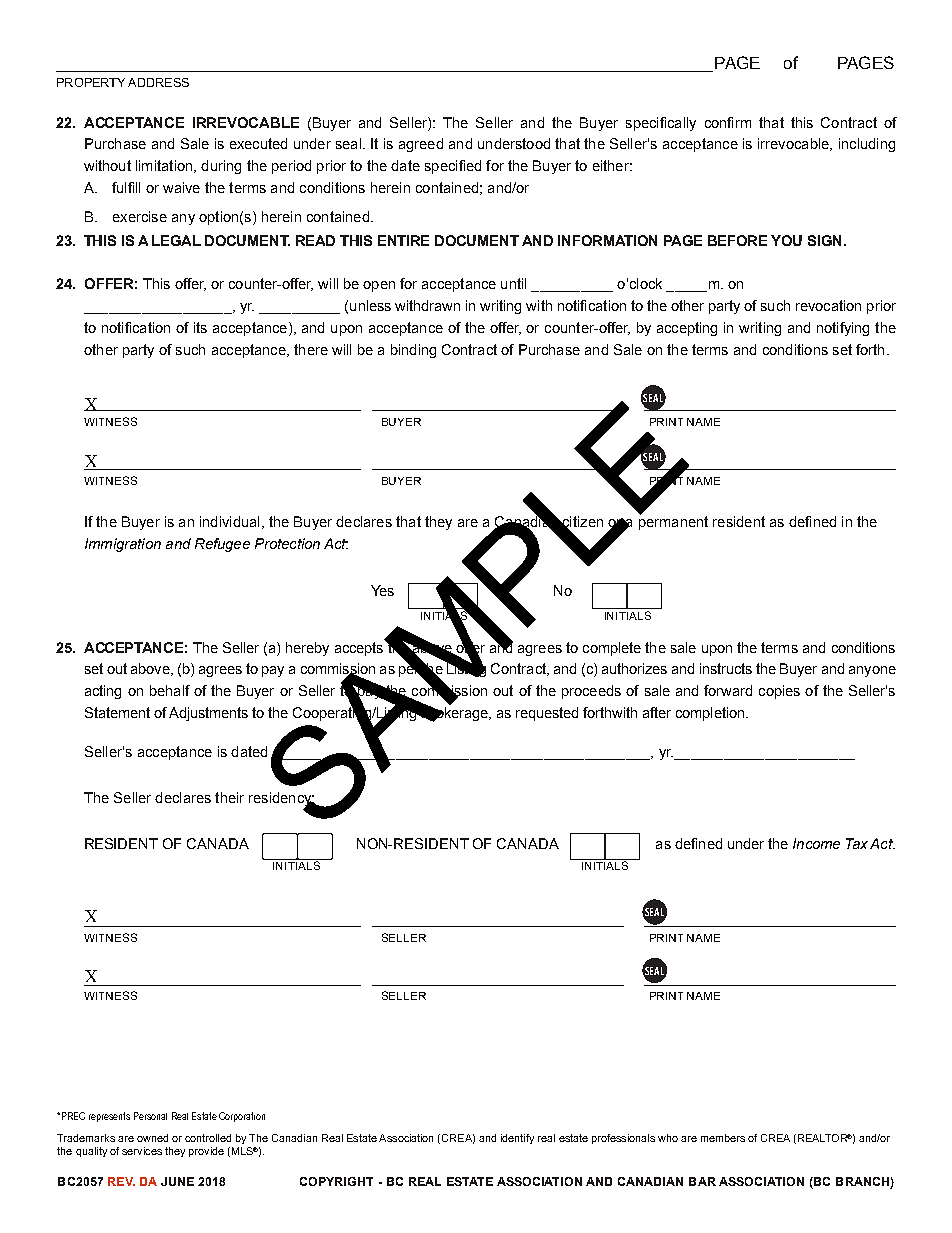 The height and width of the image is (1233, 952). Describe the element at coordinates (206, 1152) in the image. I see `provide` at that location.
